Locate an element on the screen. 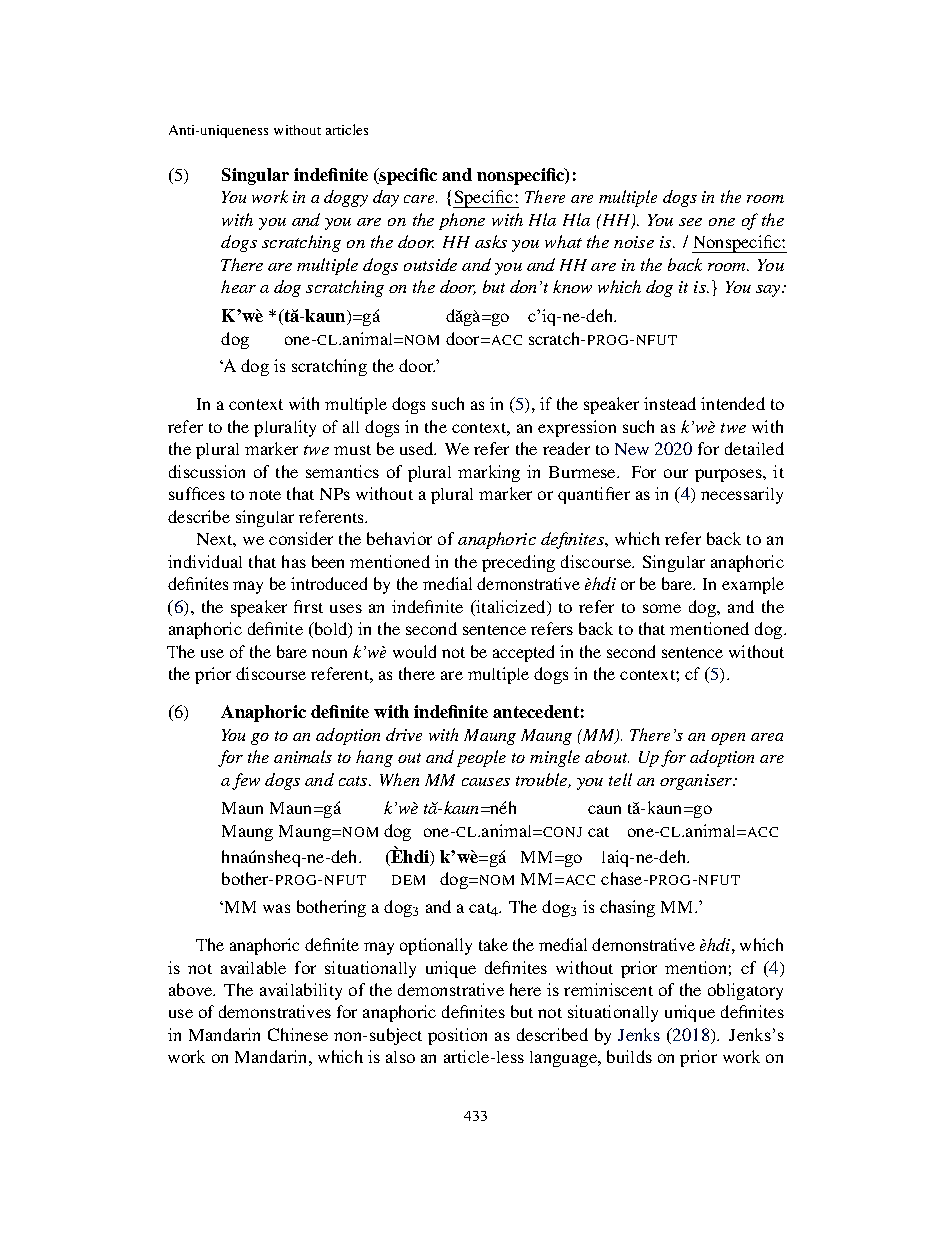 The height and width of the screenshot is (1233, 952). phone is located at coordinates (462, 221).
